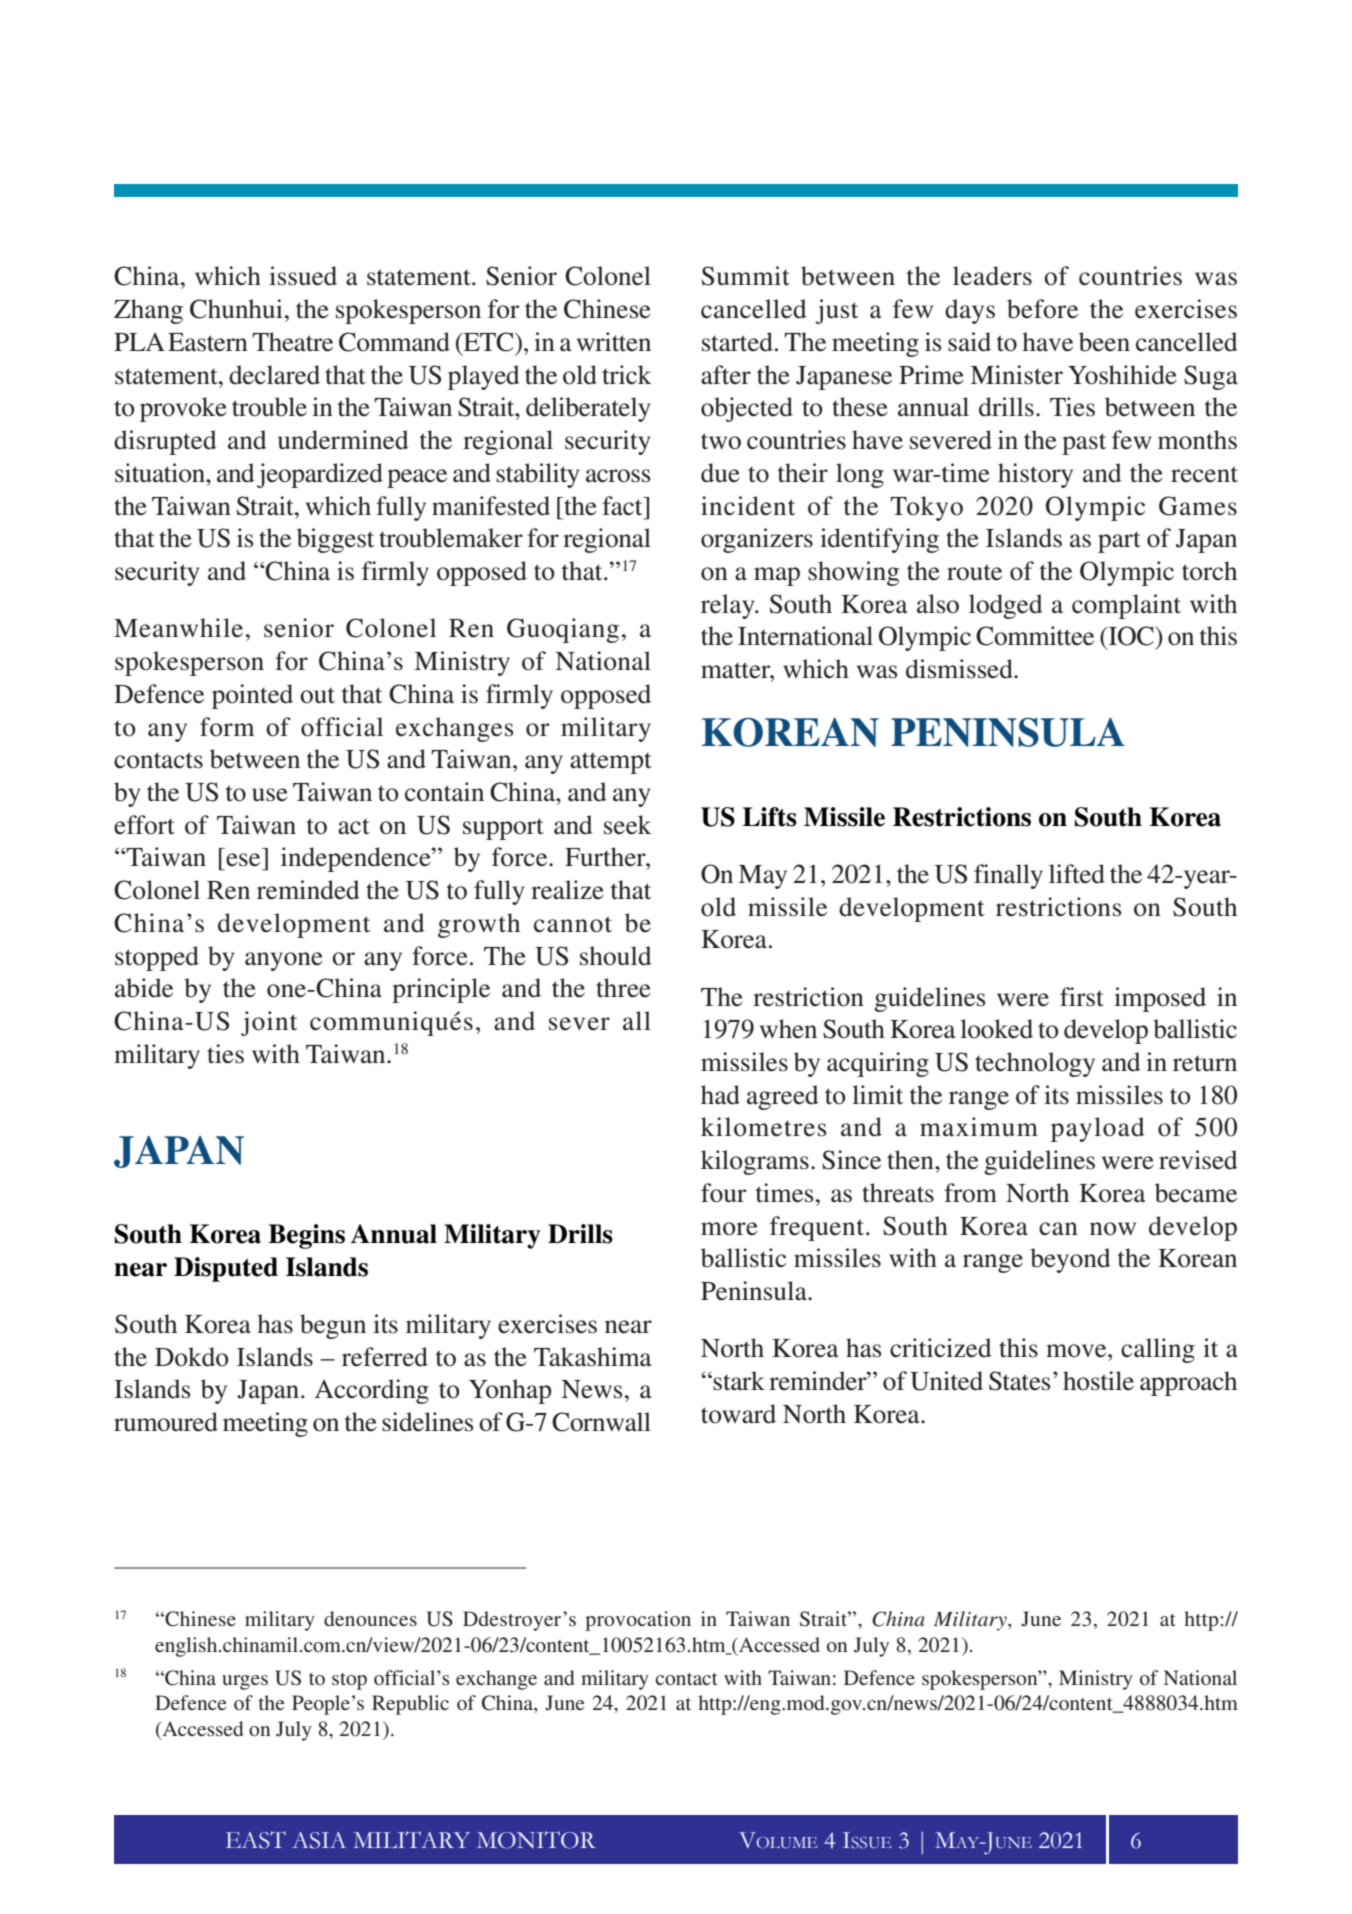 The width and height of the image is (1352, 1914). What do you see at coordinates (319, 1840) in the image?
I see `ASIA` at bounding box center [319, 1840].
